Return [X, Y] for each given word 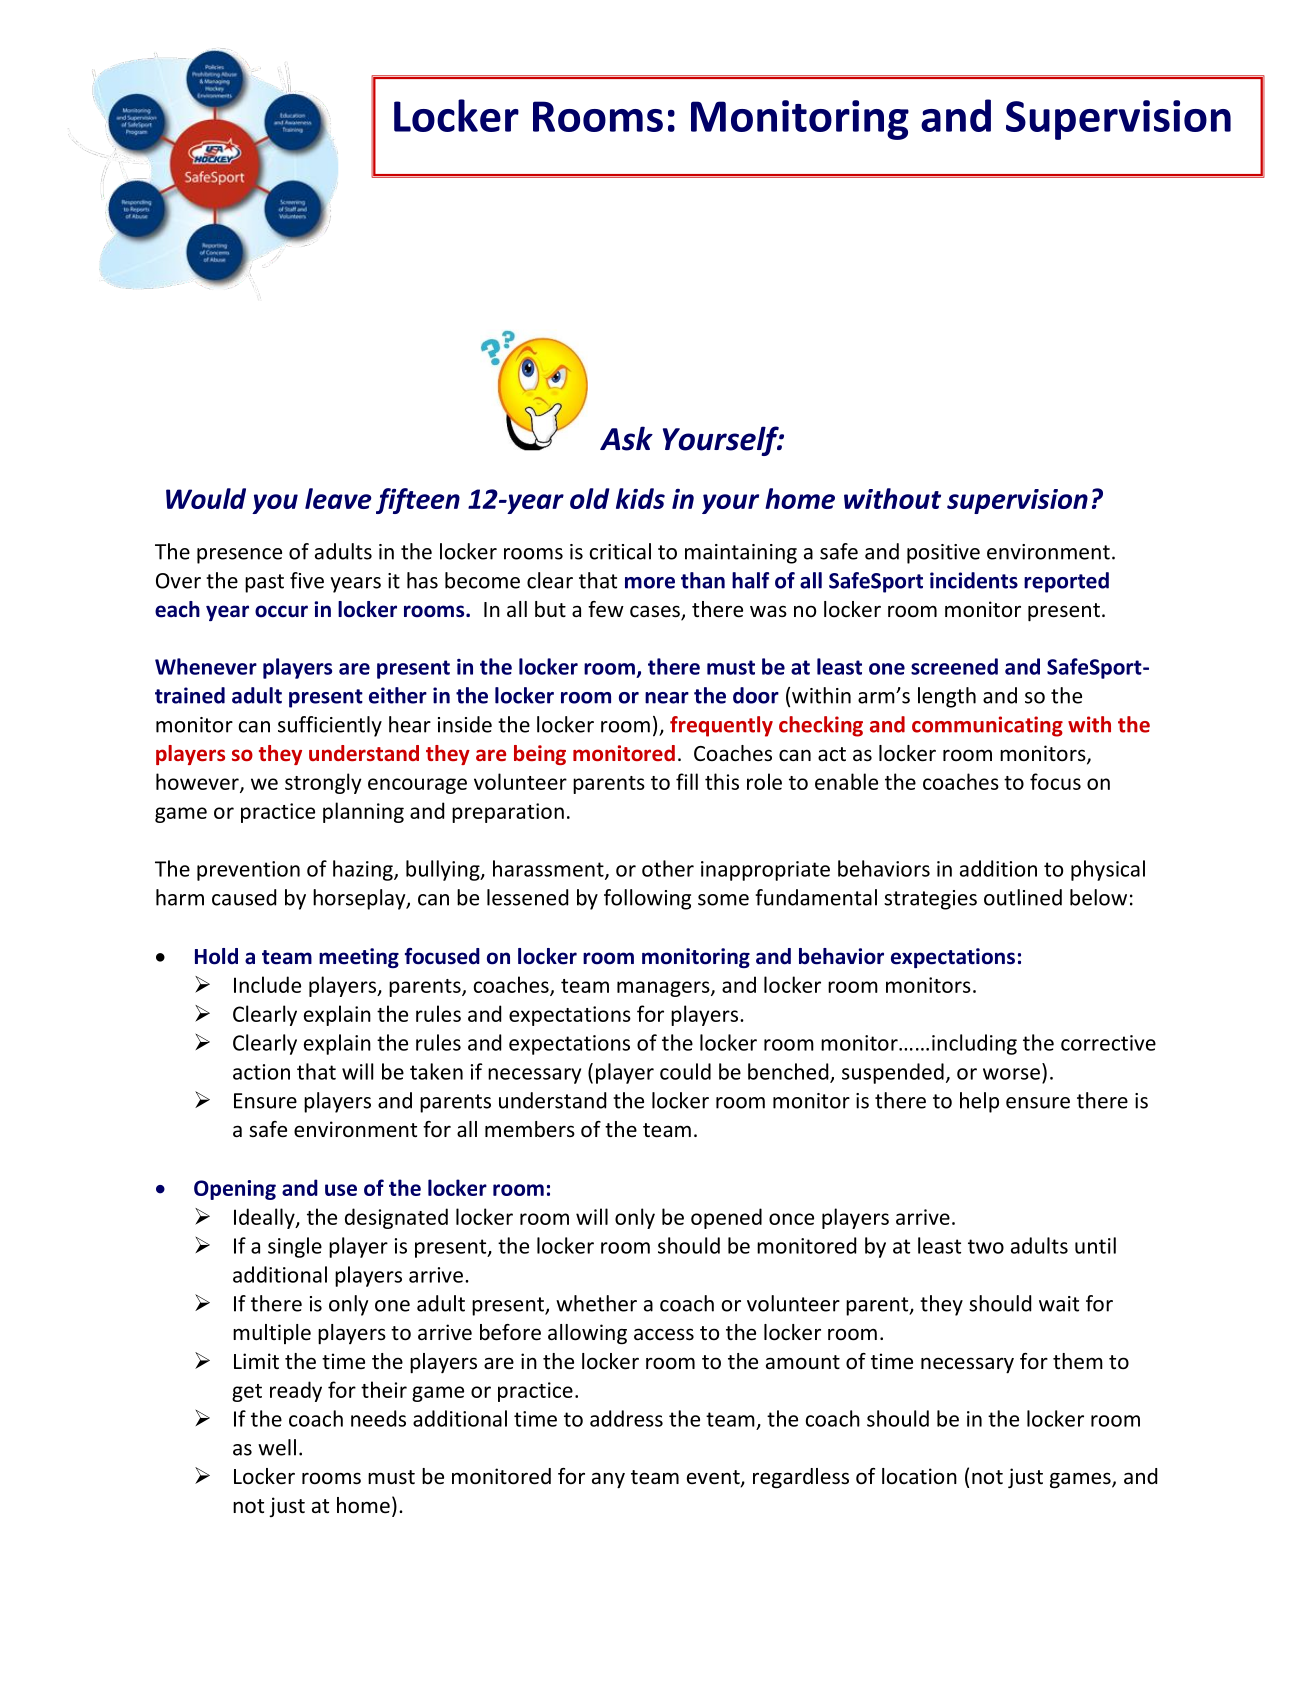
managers [664, 989]
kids [640, 498]
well [277, 1447]
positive [943, 554]
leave [338, 498]
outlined [1023, 897]
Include [267, 984]
